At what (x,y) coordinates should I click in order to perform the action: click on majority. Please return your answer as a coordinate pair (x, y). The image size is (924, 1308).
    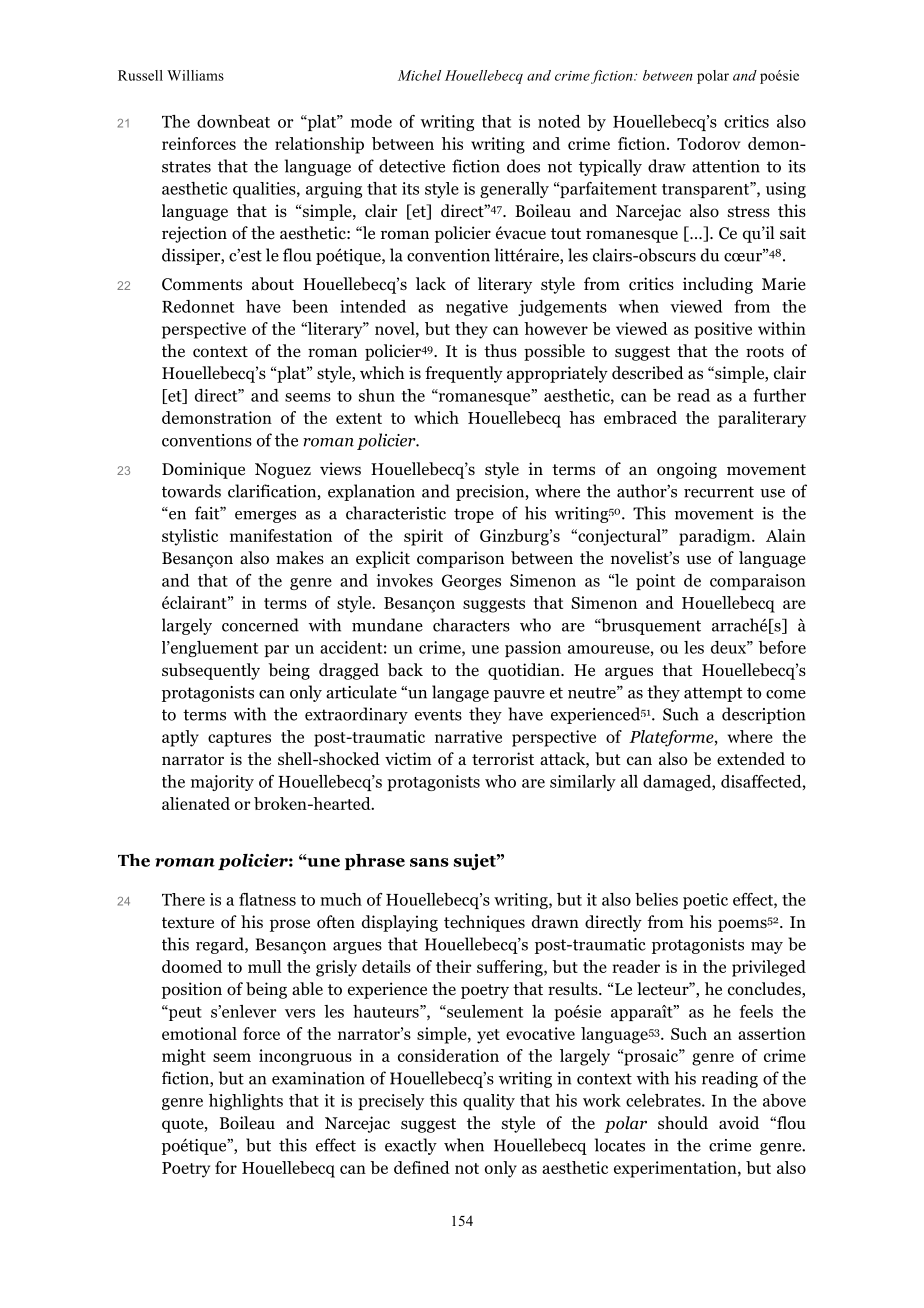
    Looking at the image, I should click on (222, 783).
